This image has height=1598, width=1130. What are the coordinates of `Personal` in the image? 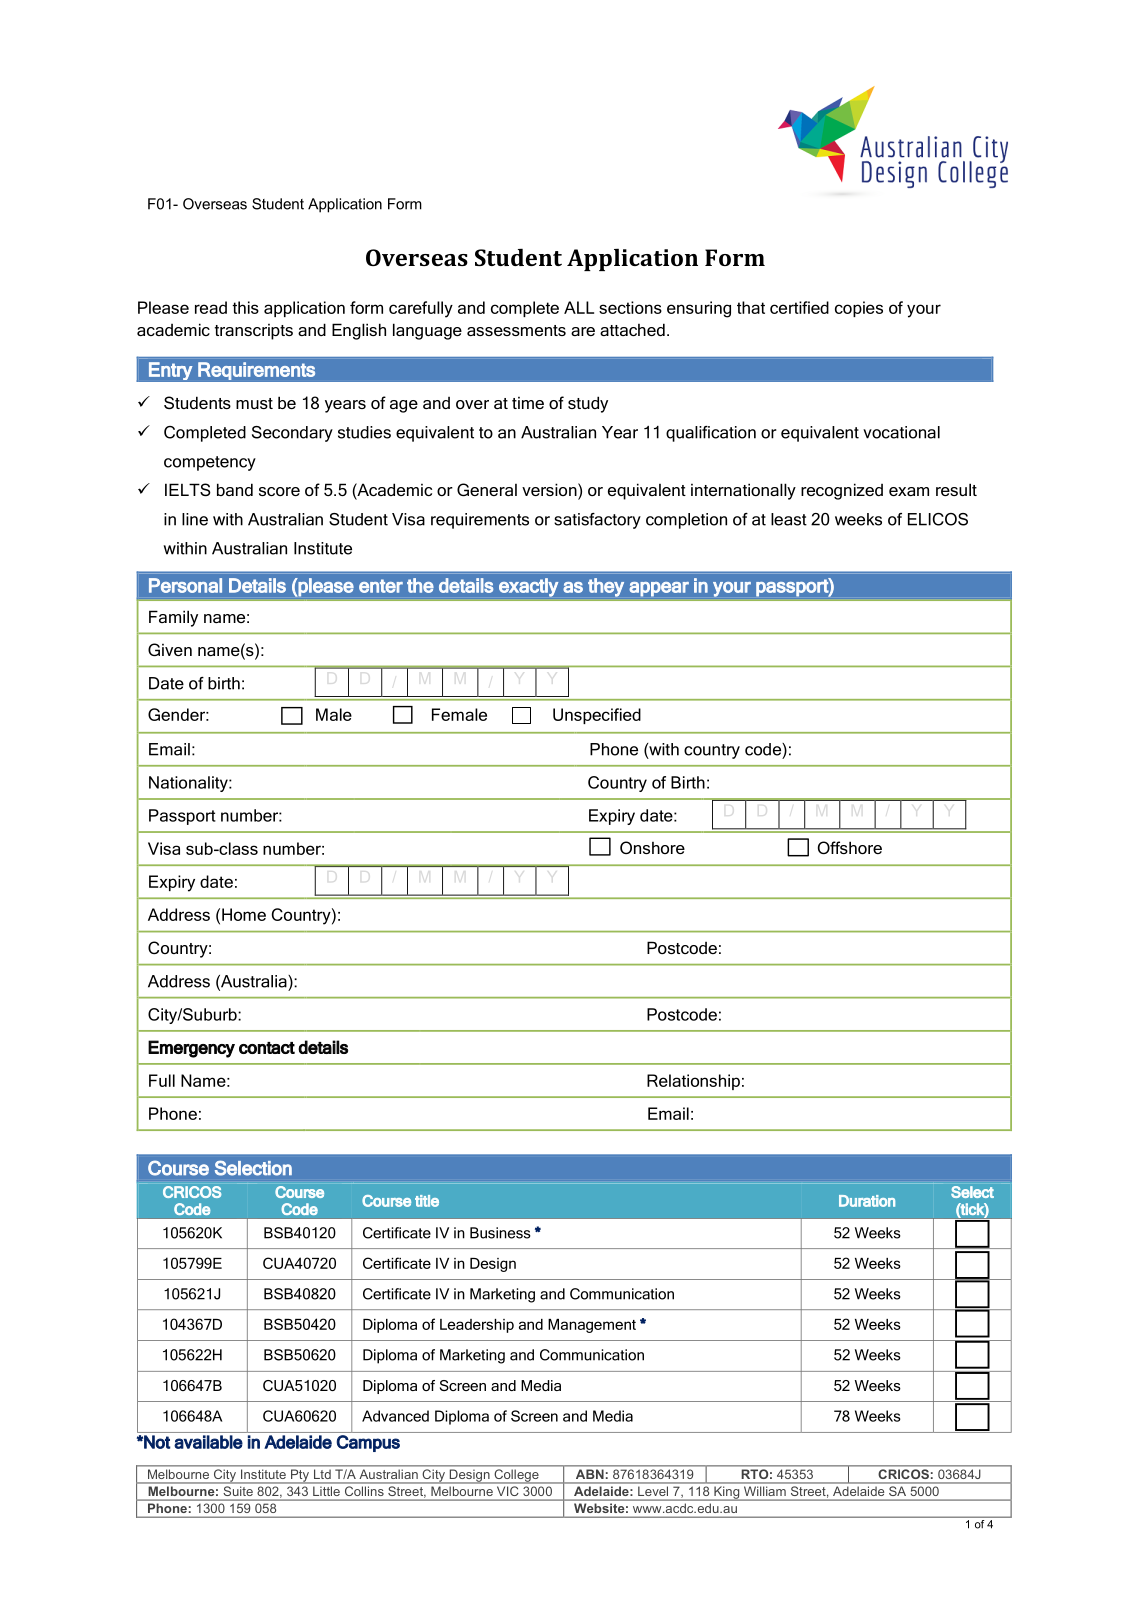 It's located at (185, 585).
